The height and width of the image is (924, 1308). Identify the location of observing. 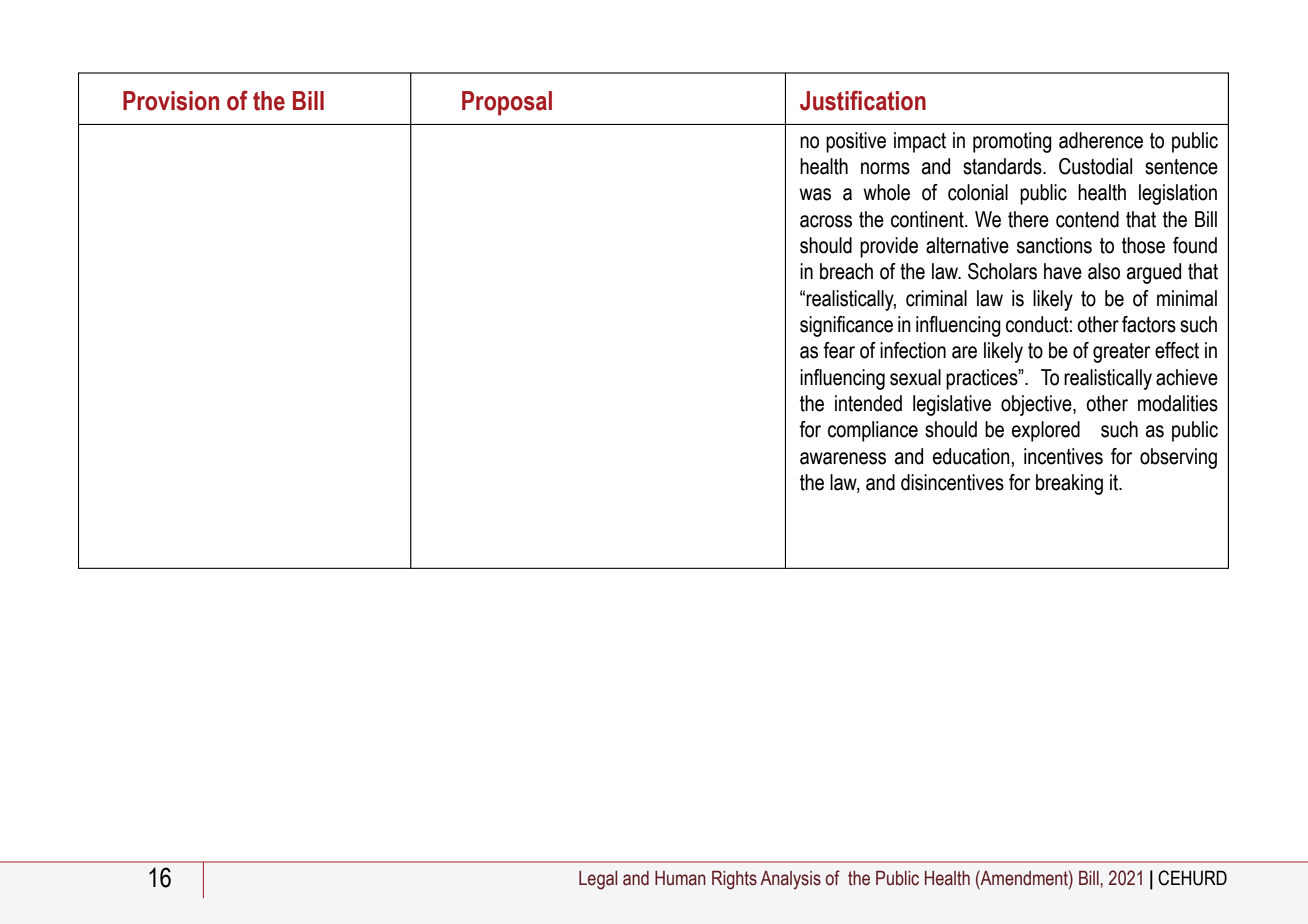
(1178, 458).
